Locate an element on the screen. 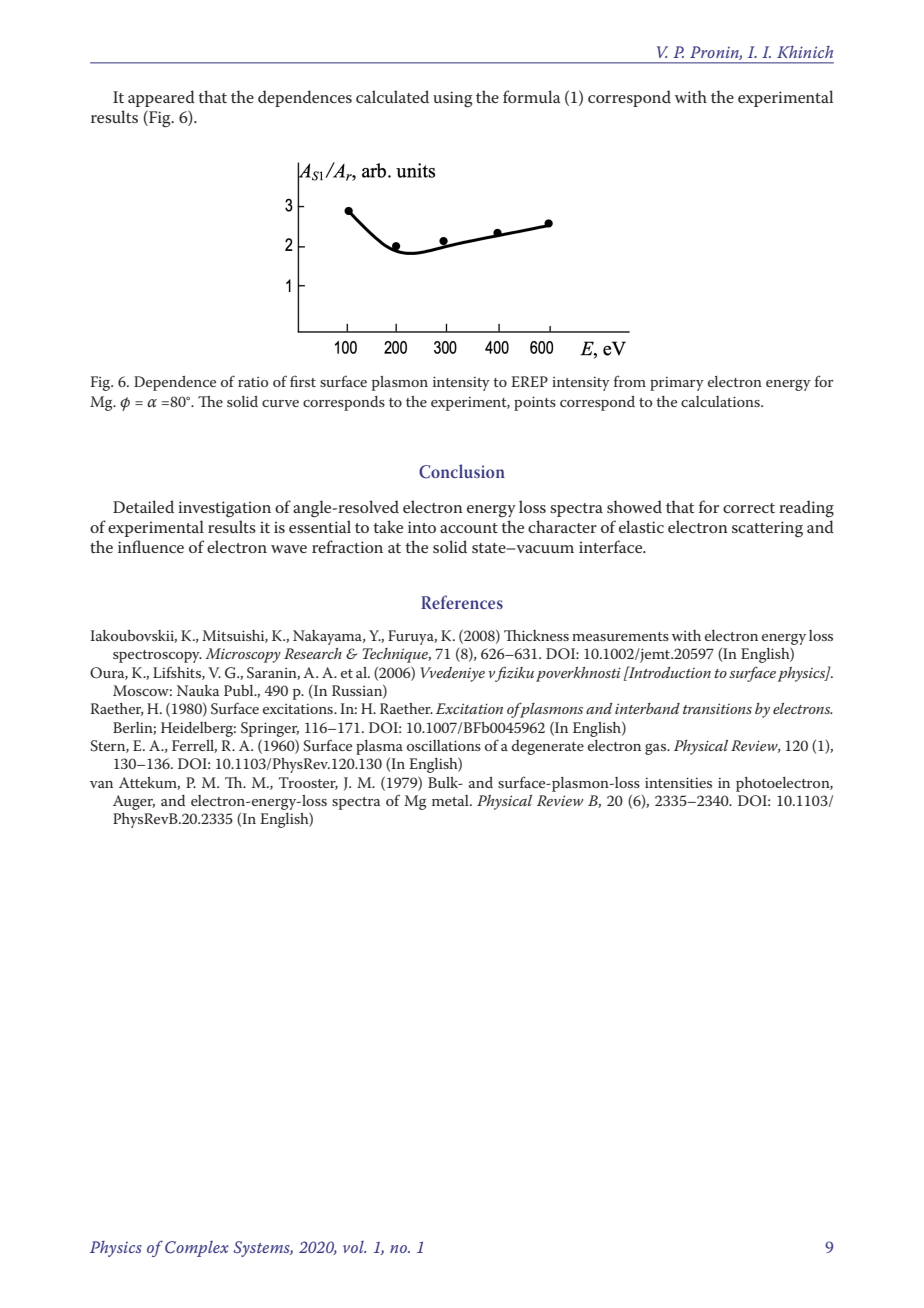 The image size is (924, 1308). formula is located at coordinates (531, 96).
